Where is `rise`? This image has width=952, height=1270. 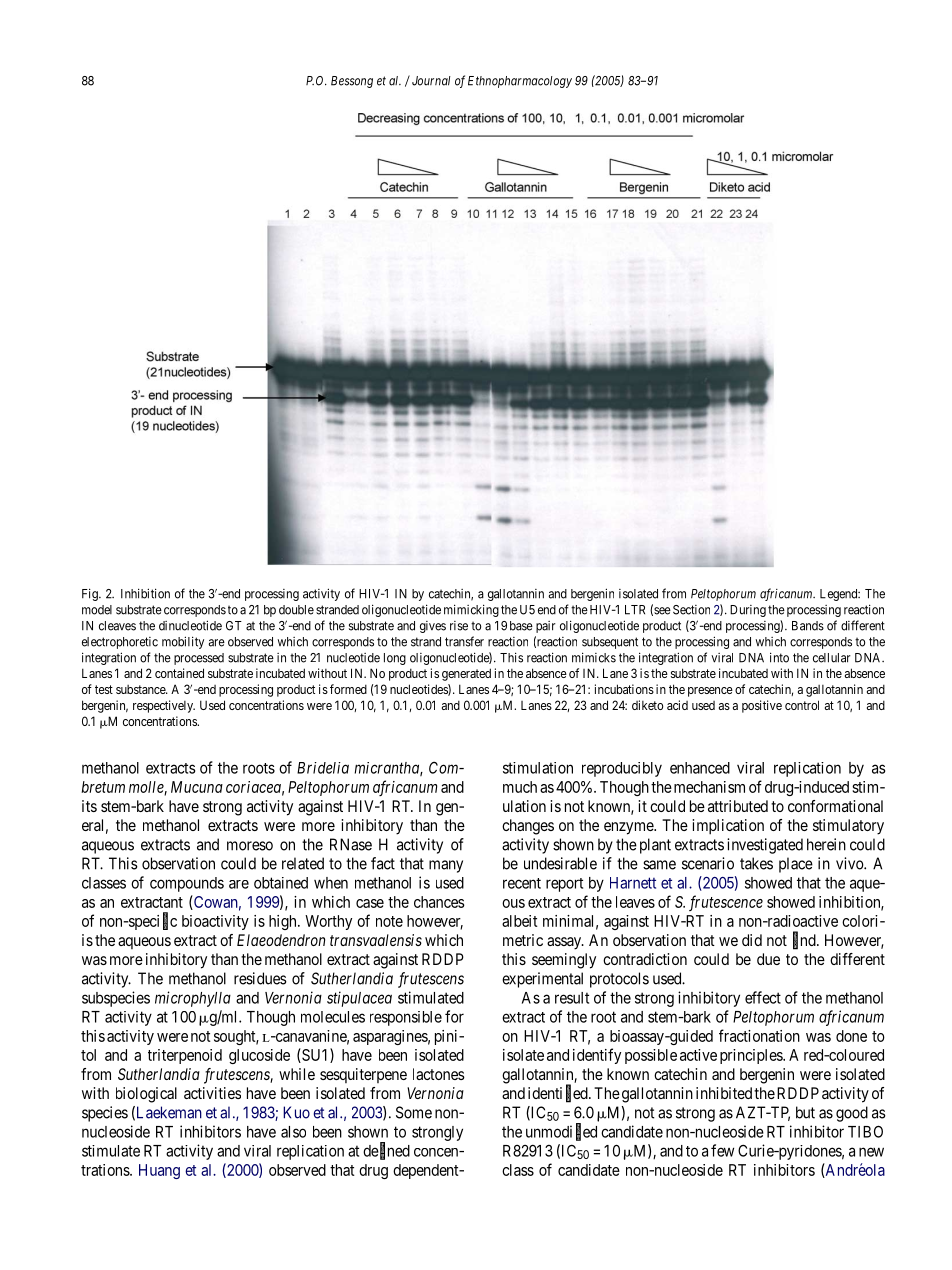 rise is located at coordinates (459, 626).
